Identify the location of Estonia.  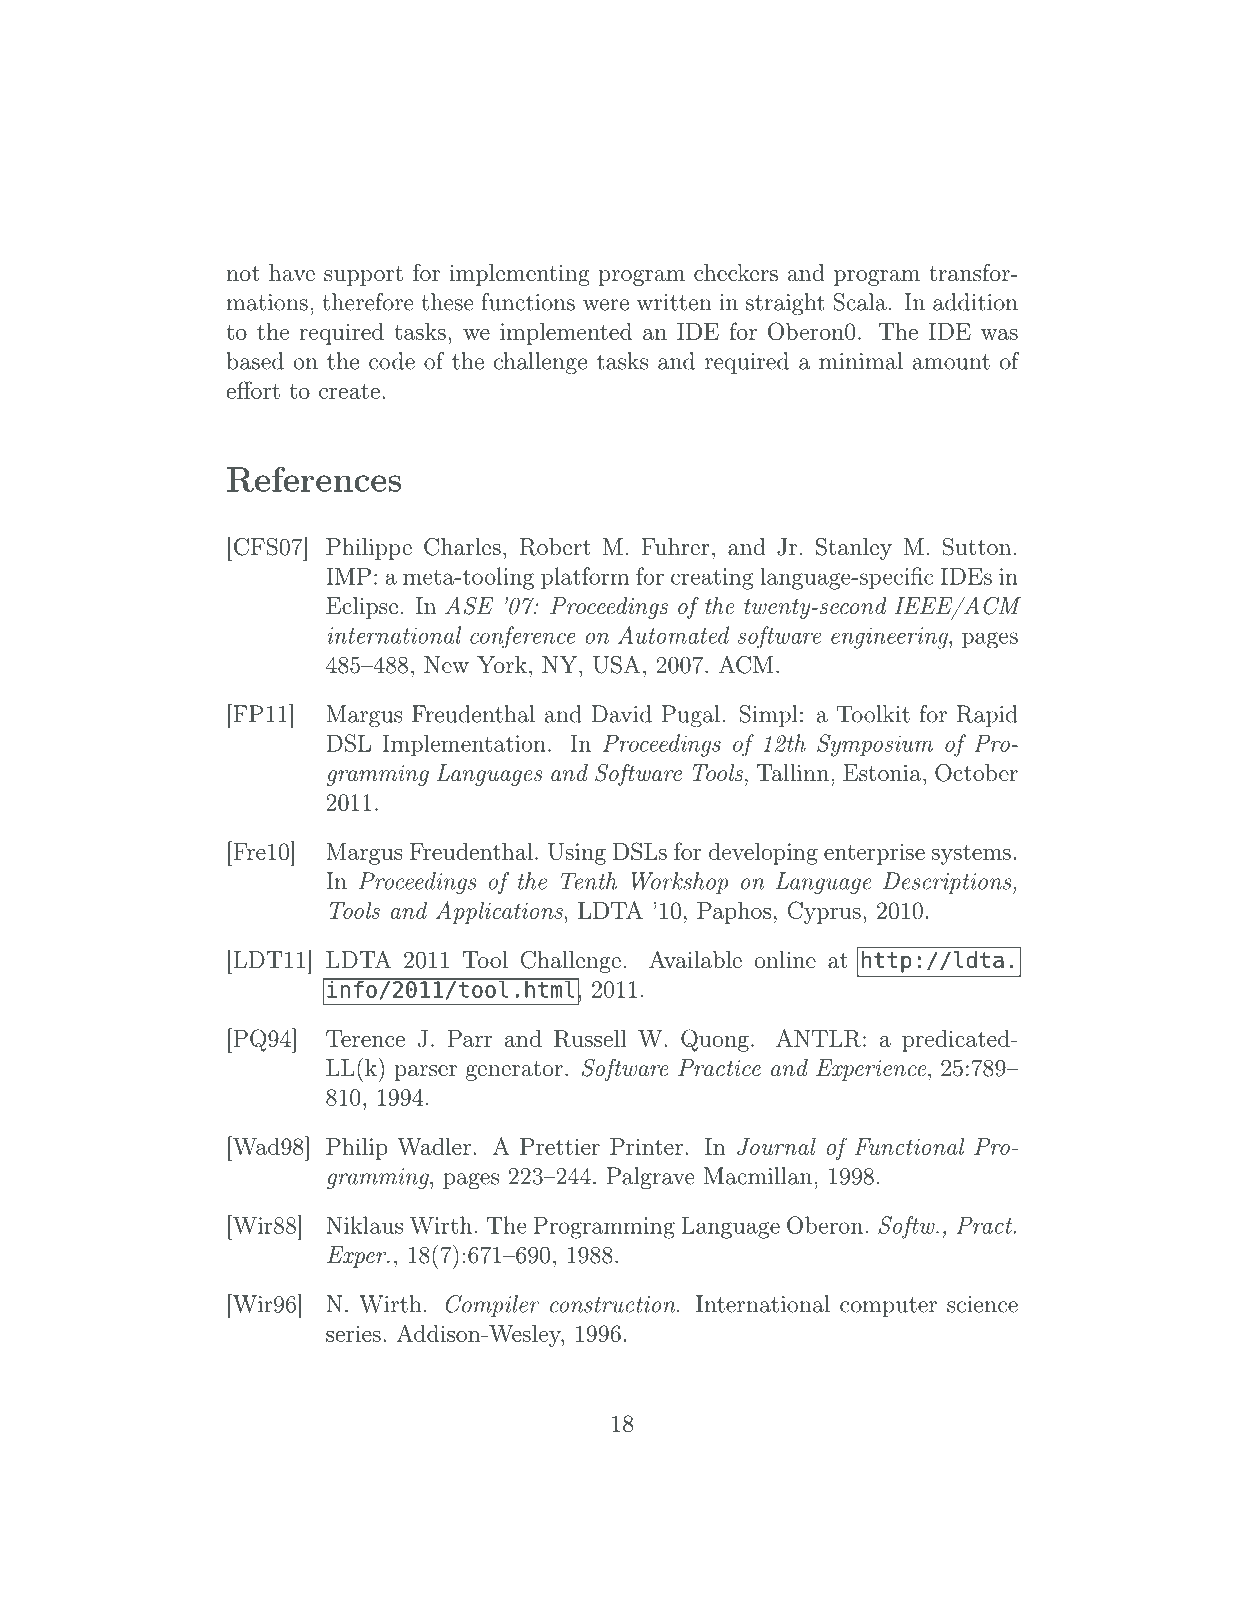
(882, 773).
